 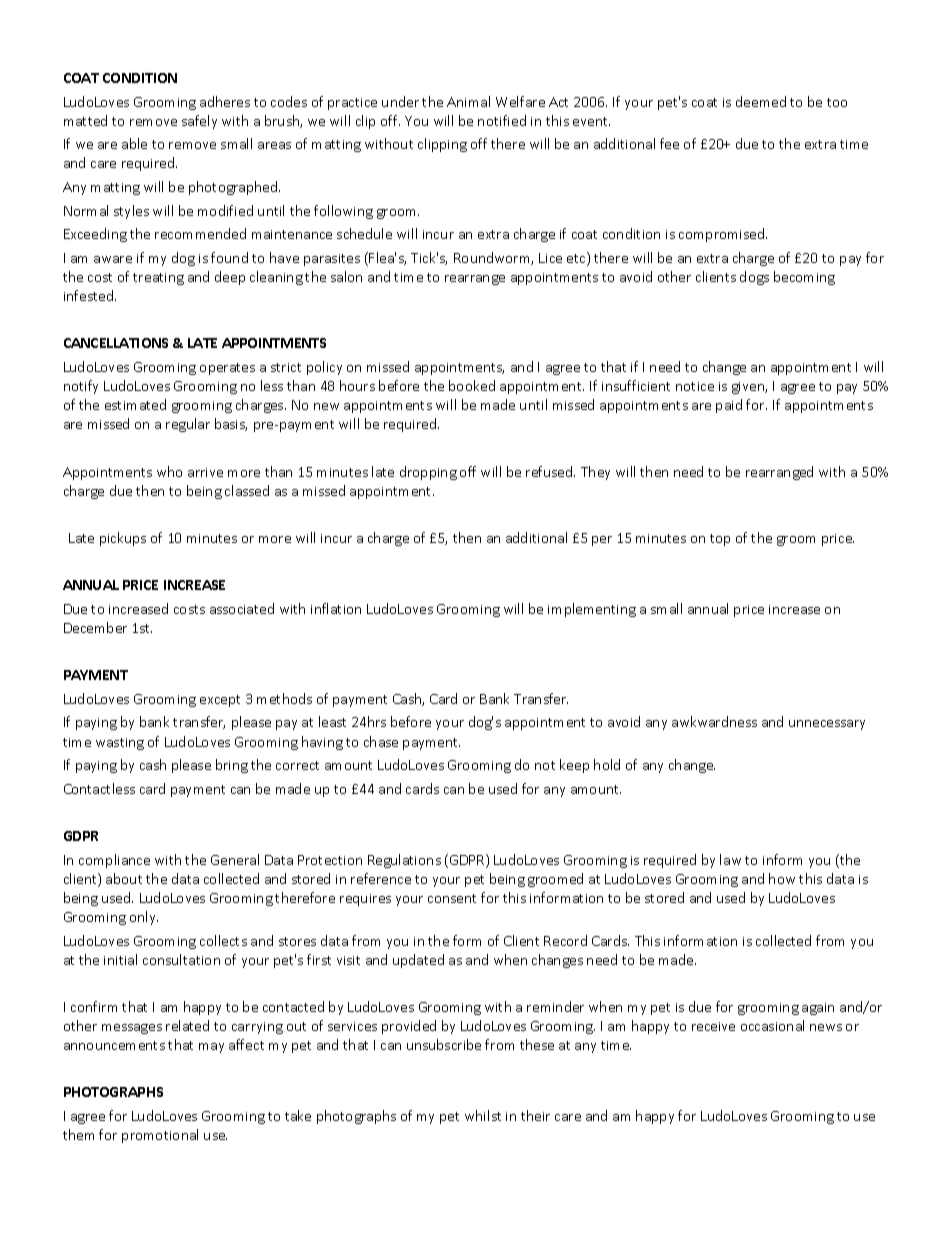 What do you see at coordinates (761, 101) in the image?
I see `deemed` at bounding box center [761, 101].
